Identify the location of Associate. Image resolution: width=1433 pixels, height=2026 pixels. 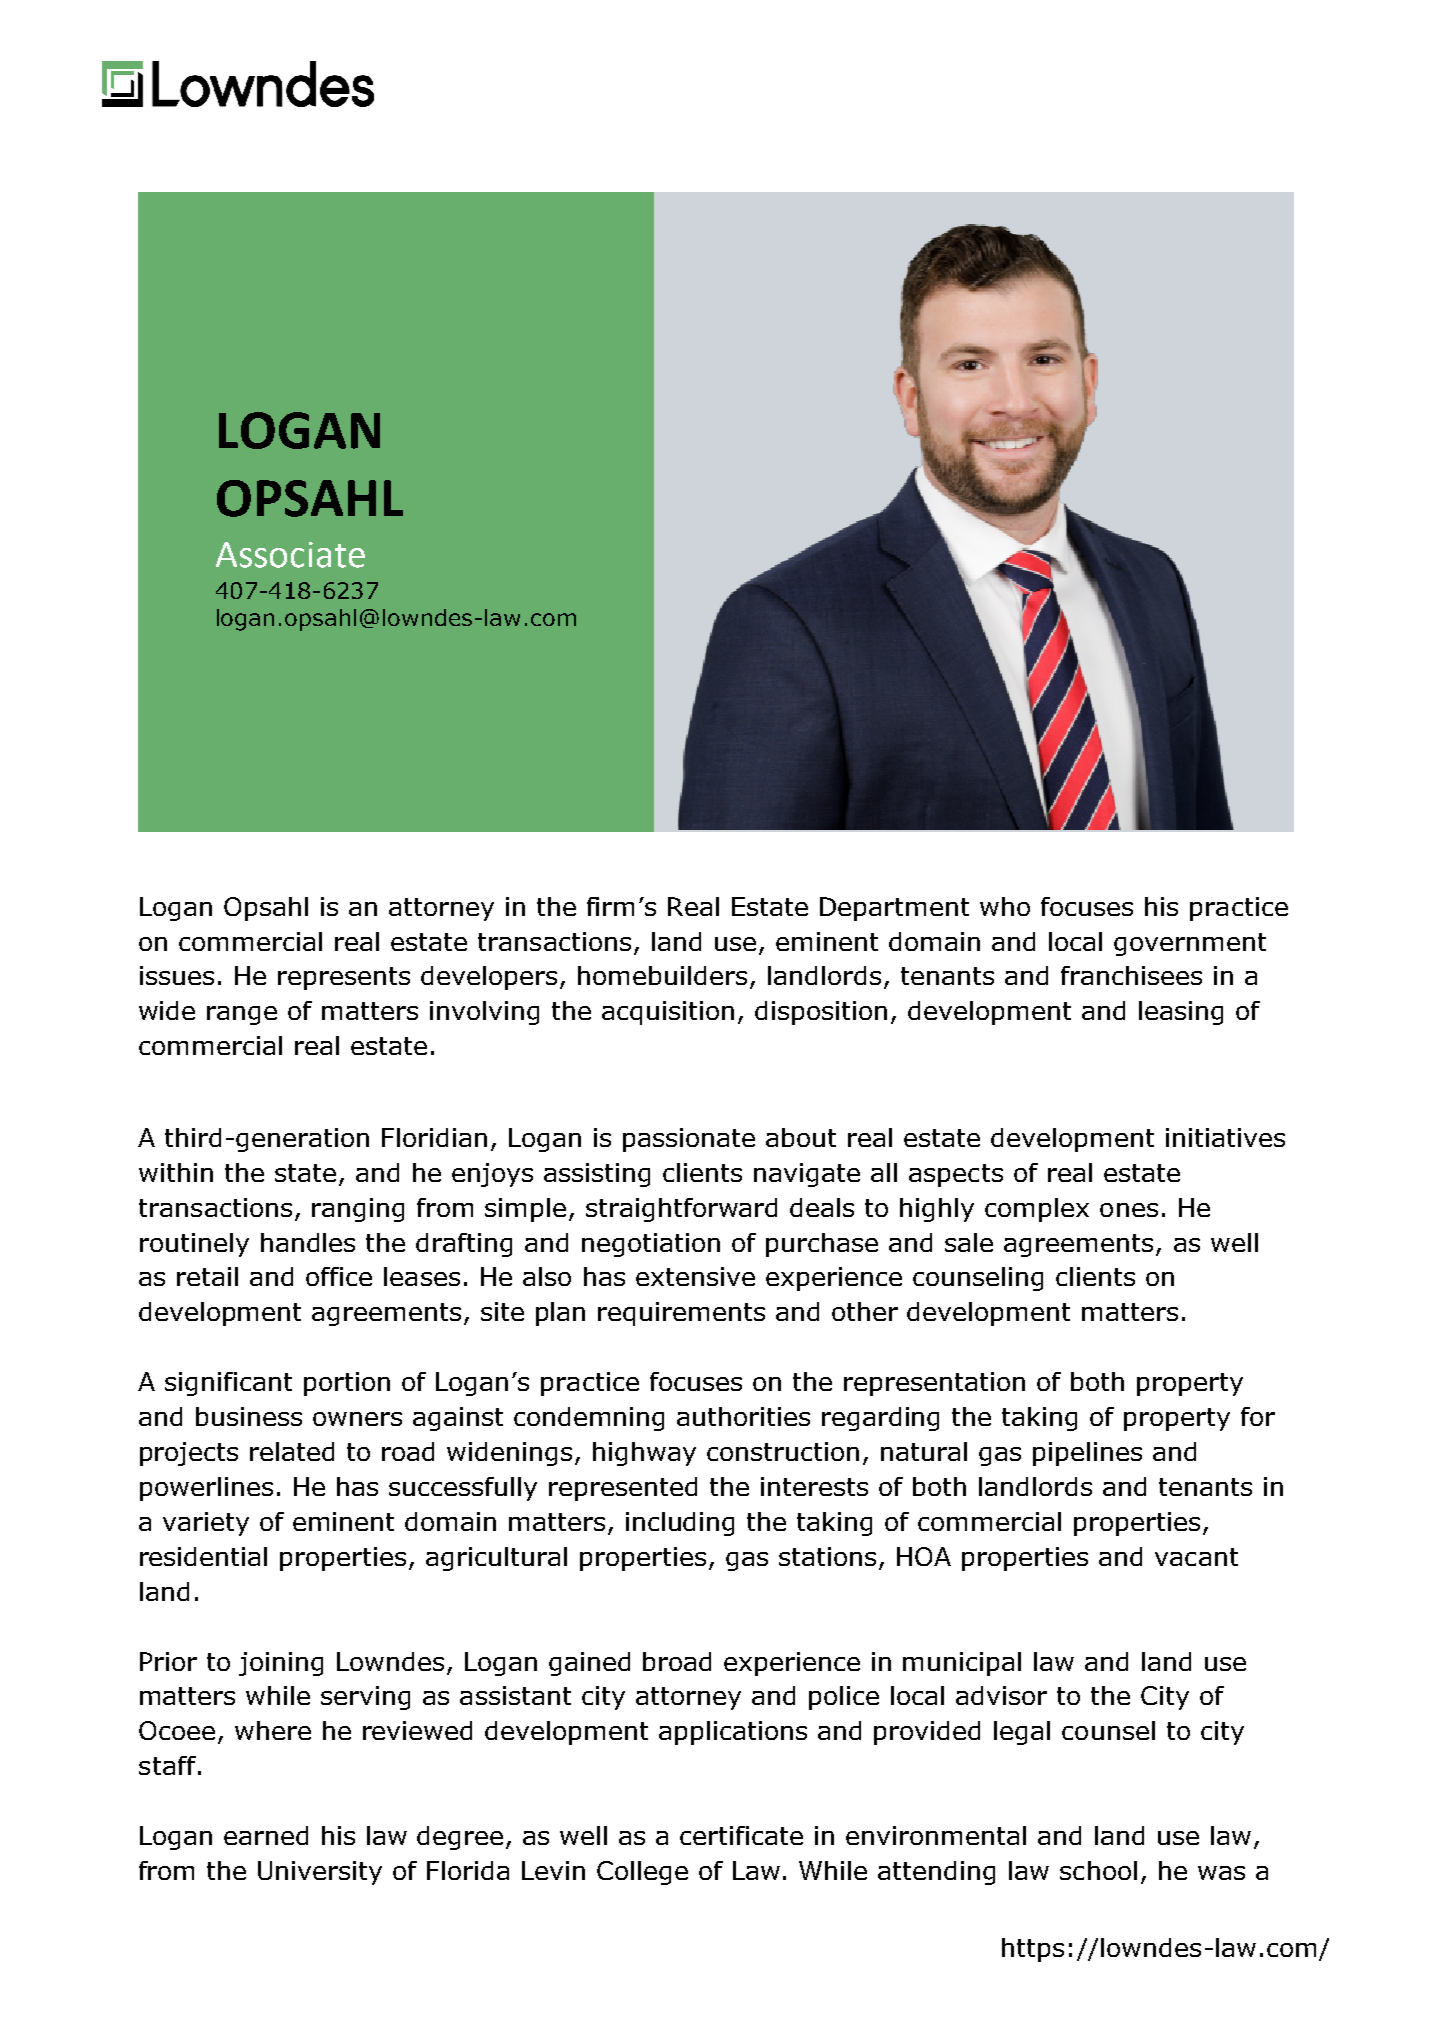
(290, 555).
